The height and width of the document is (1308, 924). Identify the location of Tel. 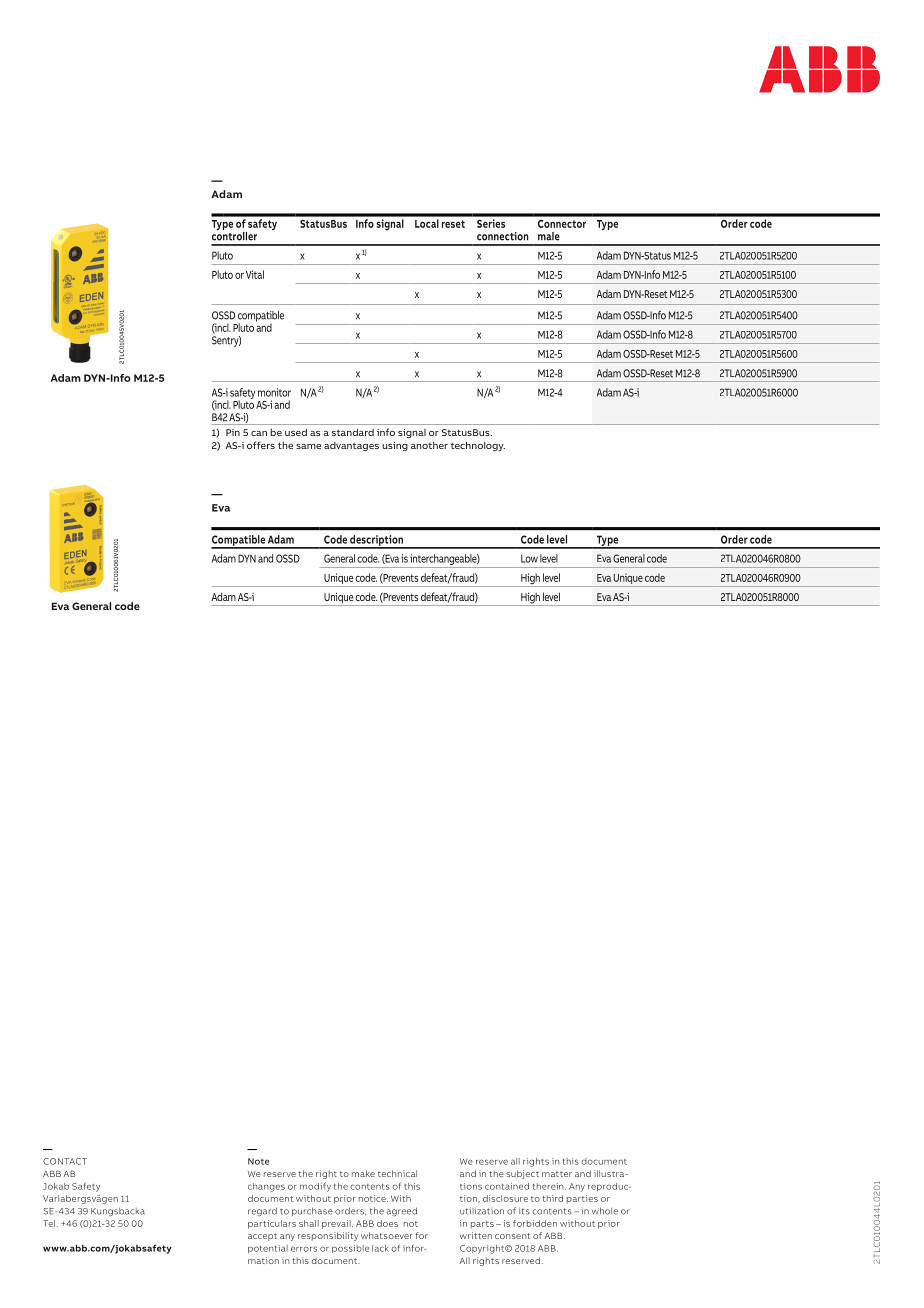
(49, 1223).
